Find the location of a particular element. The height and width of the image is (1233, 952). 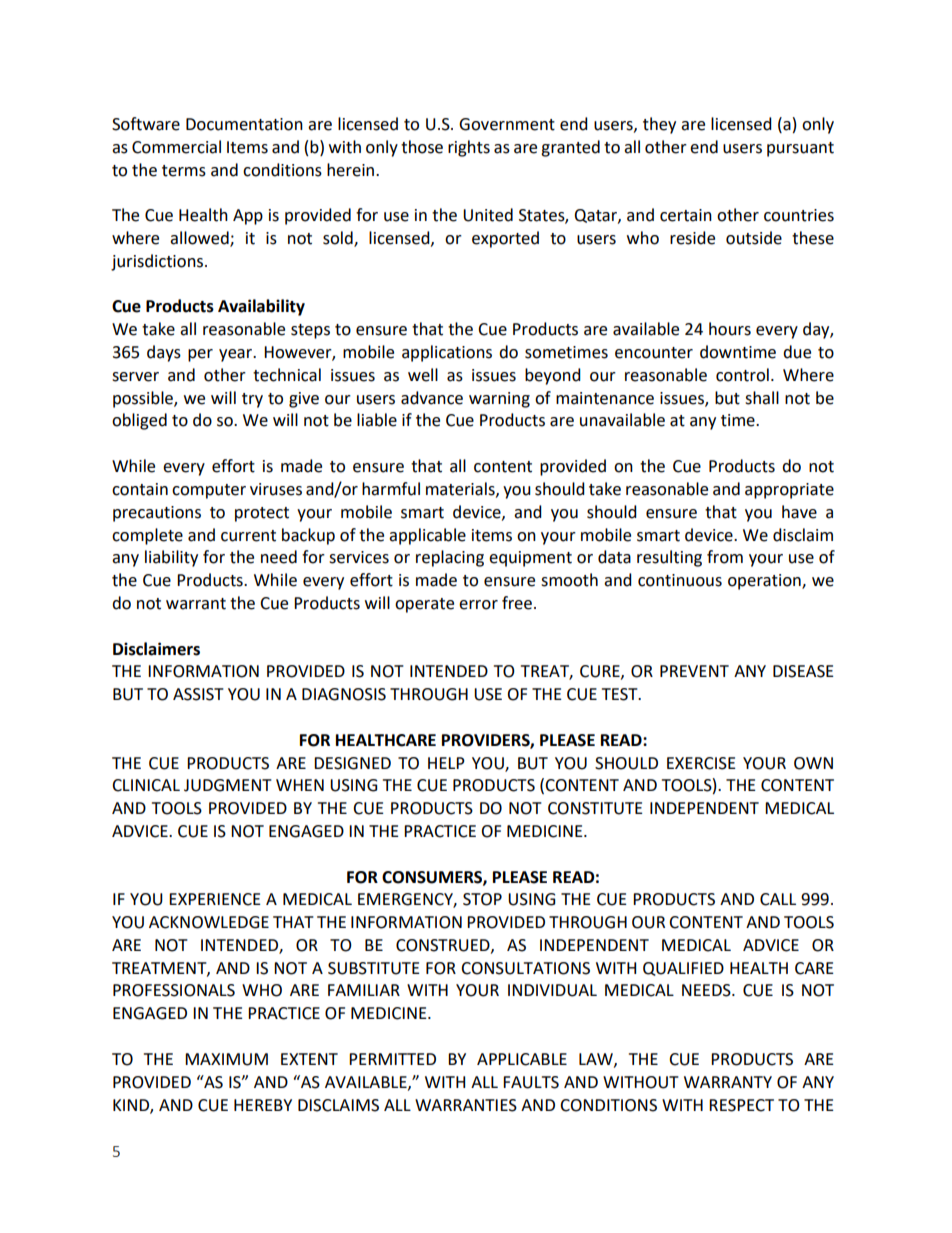

STOP is located at coordinates (482, 899).
